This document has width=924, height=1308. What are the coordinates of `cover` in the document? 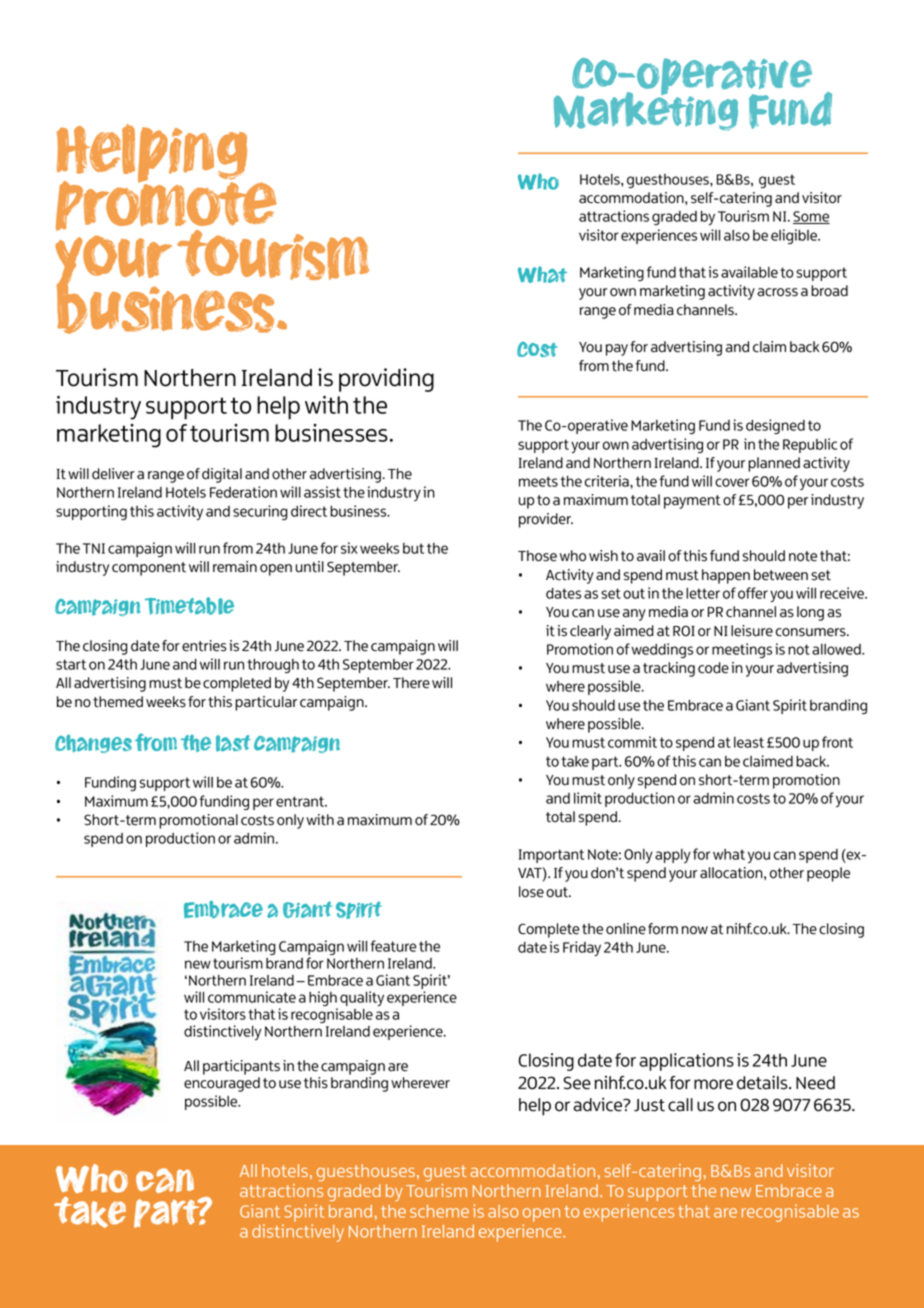 It's located at (732, 482).
